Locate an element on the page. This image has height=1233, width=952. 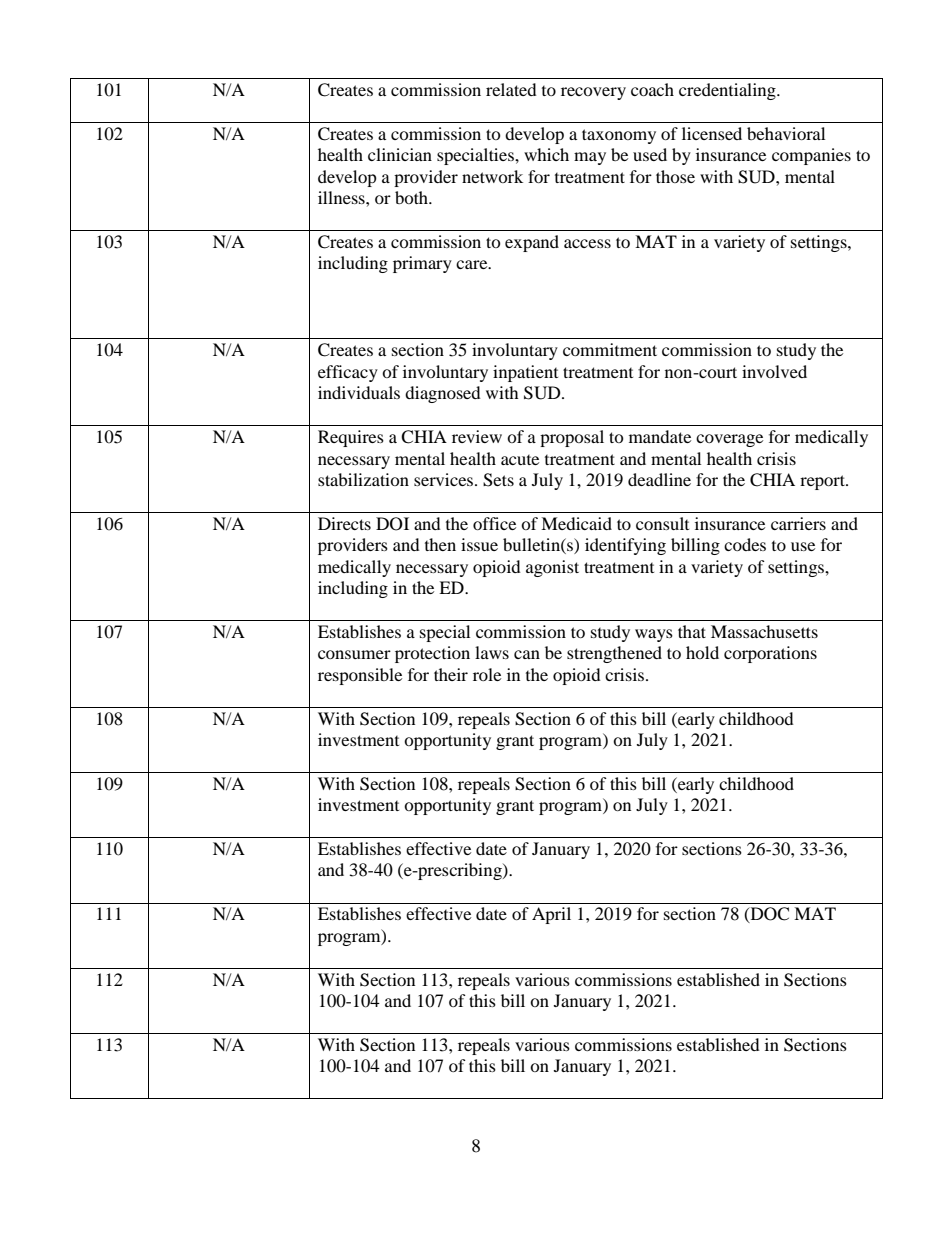
Massachusetts is located at coordinates (764, 631).
